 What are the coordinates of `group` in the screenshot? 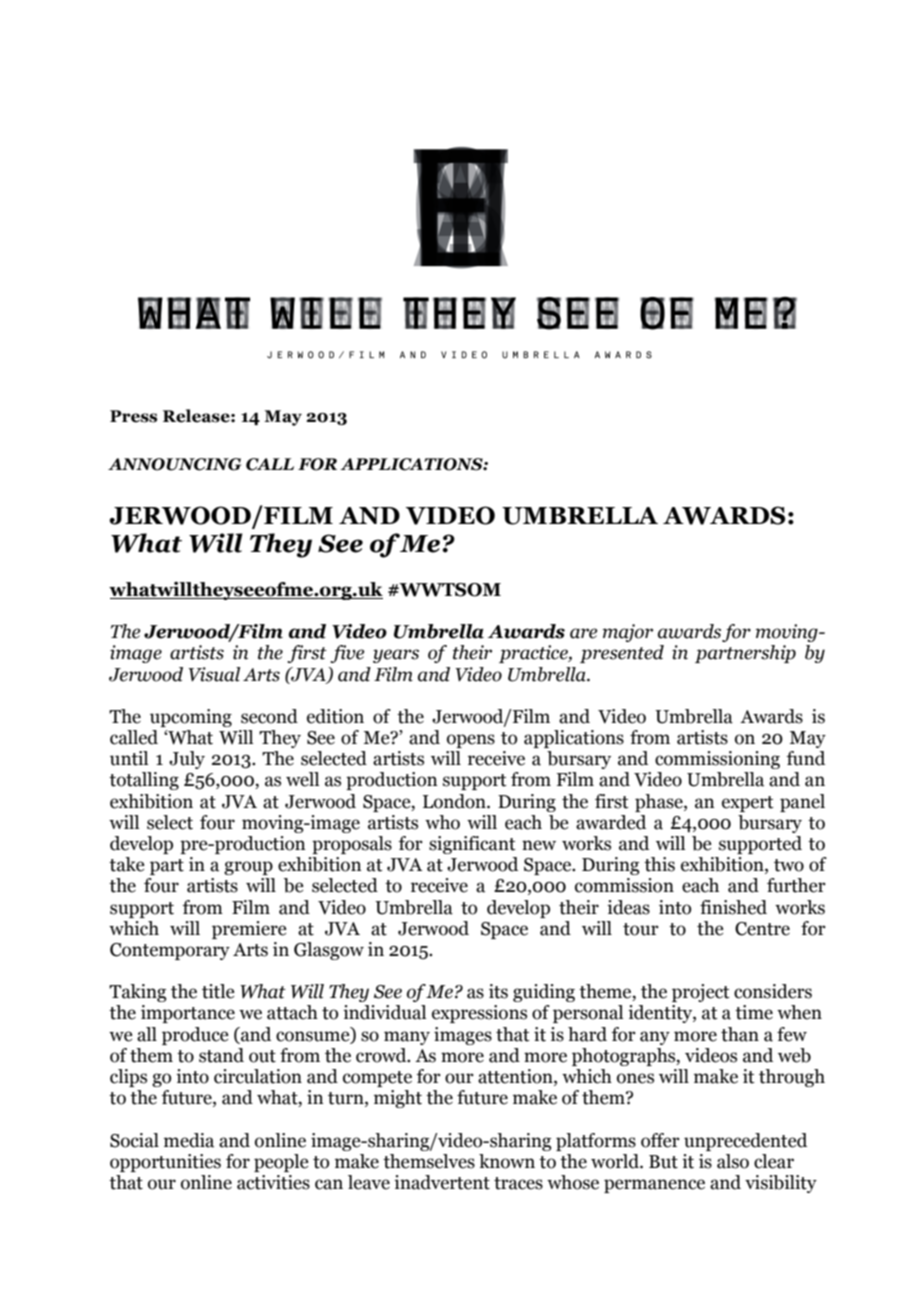 It's located at (248, 868).
